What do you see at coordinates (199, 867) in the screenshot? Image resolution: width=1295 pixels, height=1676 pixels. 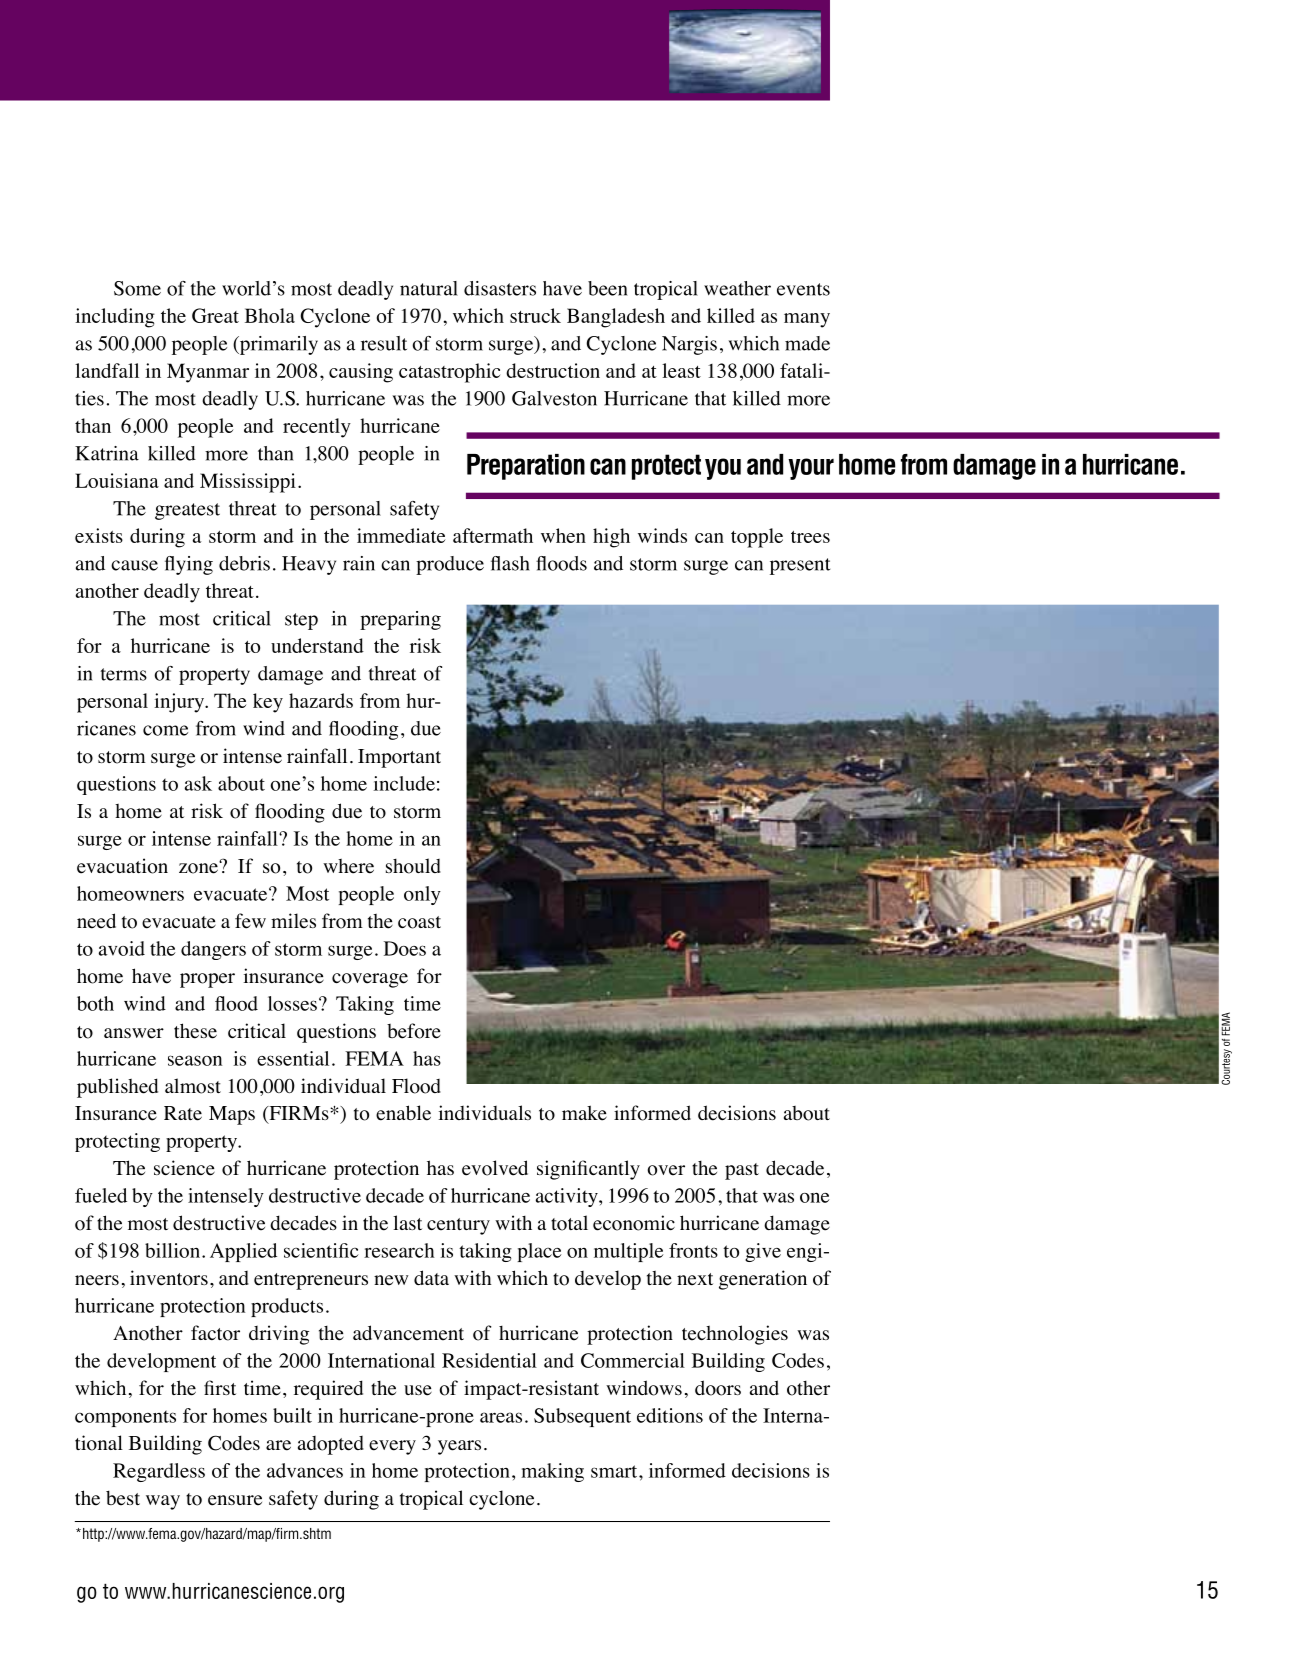 I see `zone` at bounding box center [199, 867].
